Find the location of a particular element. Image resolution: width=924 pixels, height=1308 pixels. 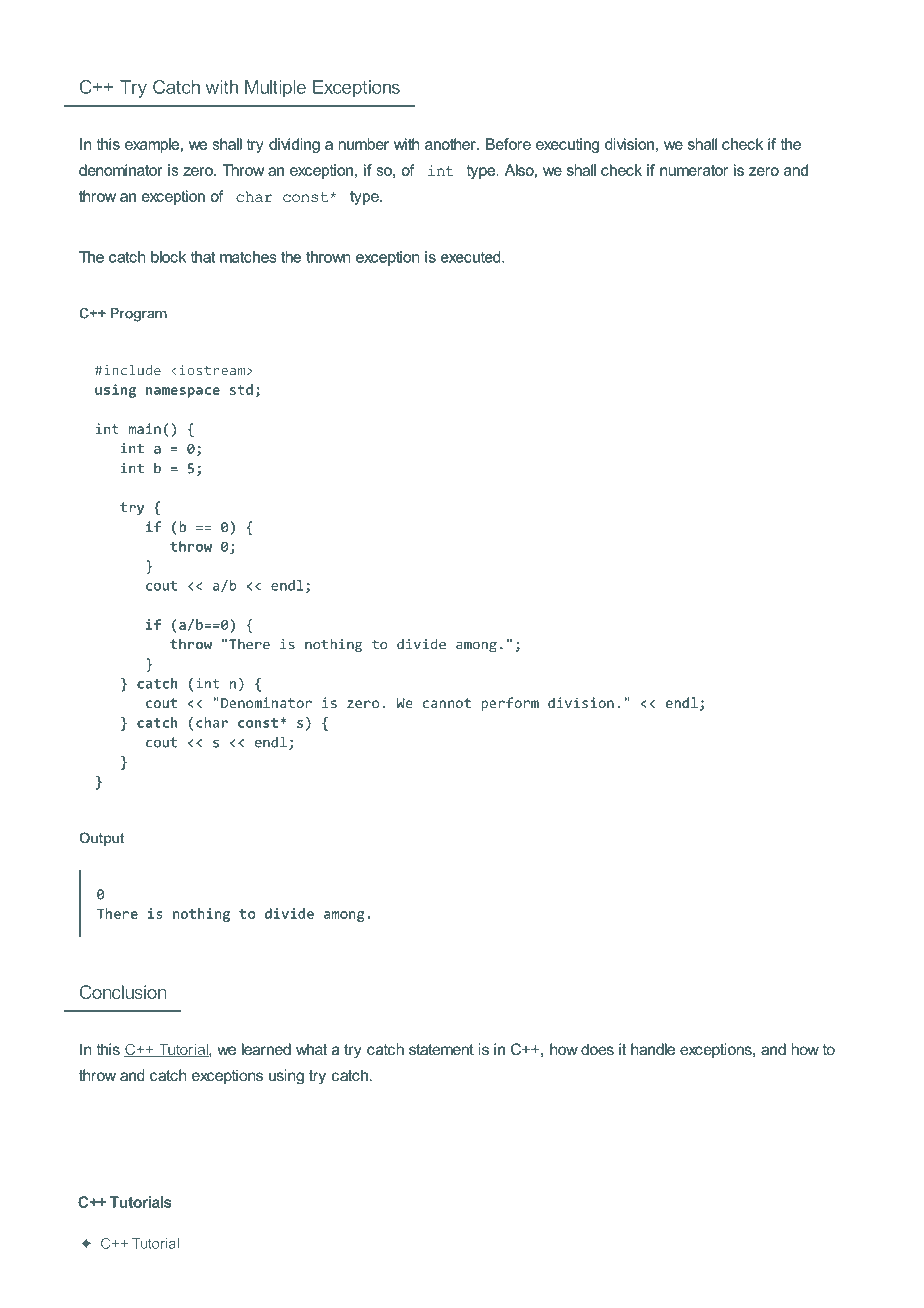

executing is located at coordinates (567, 145).
